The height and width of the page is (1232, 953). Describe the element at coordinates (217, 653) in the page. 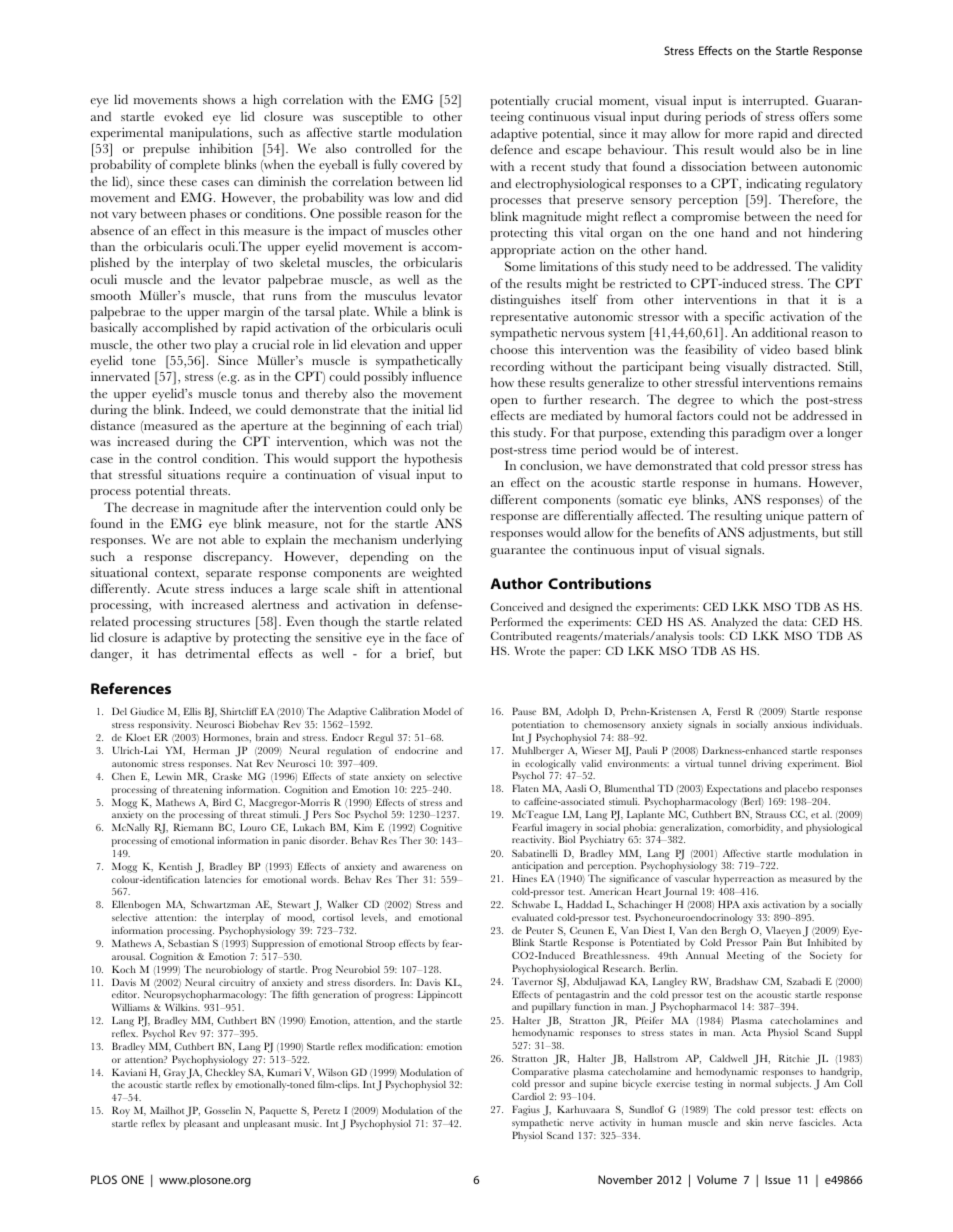

I see `detrimental` at that location.
